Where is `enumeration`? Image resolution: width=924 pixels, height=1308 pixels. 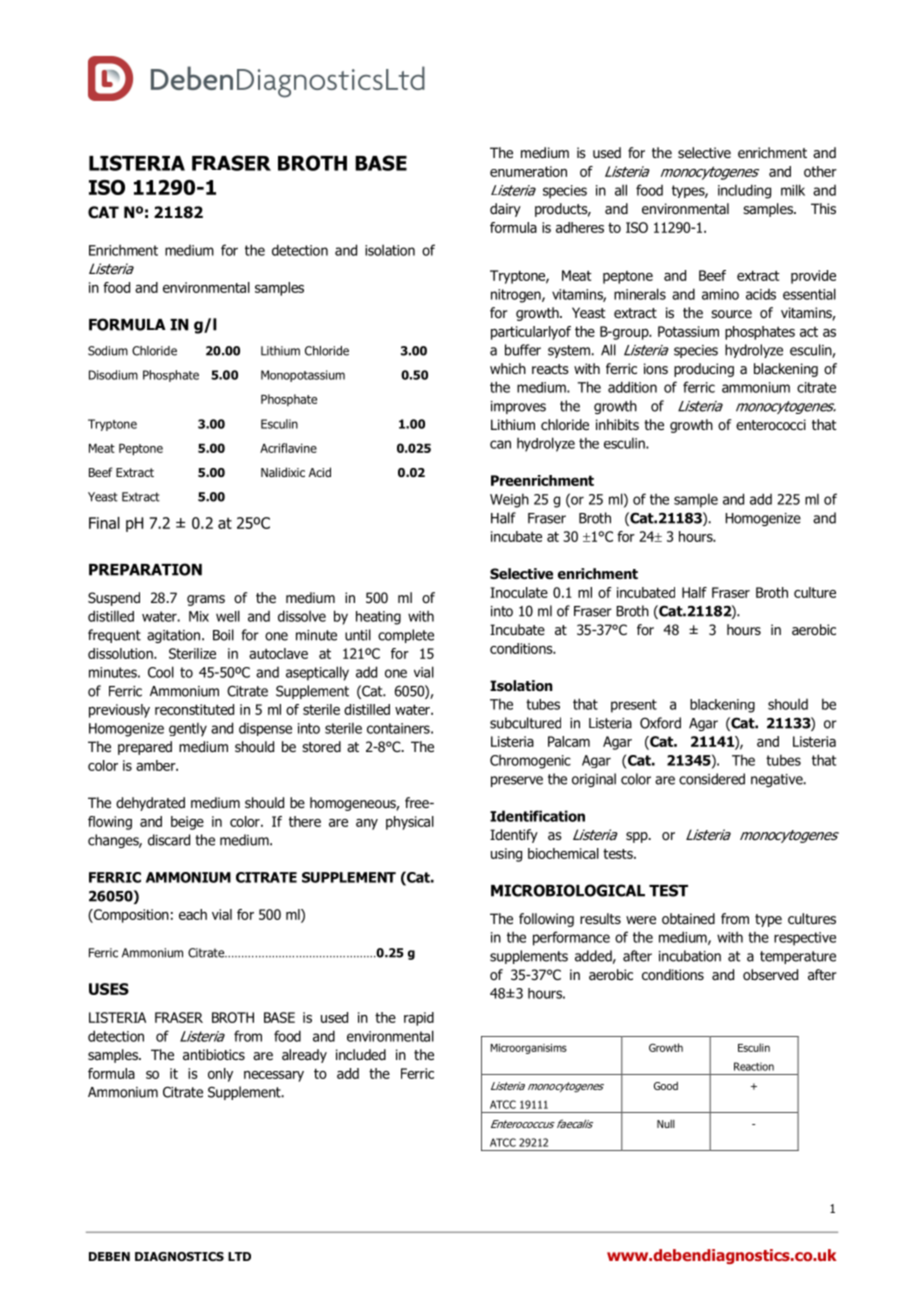 enumeration is located at coordinates (528, 171).
